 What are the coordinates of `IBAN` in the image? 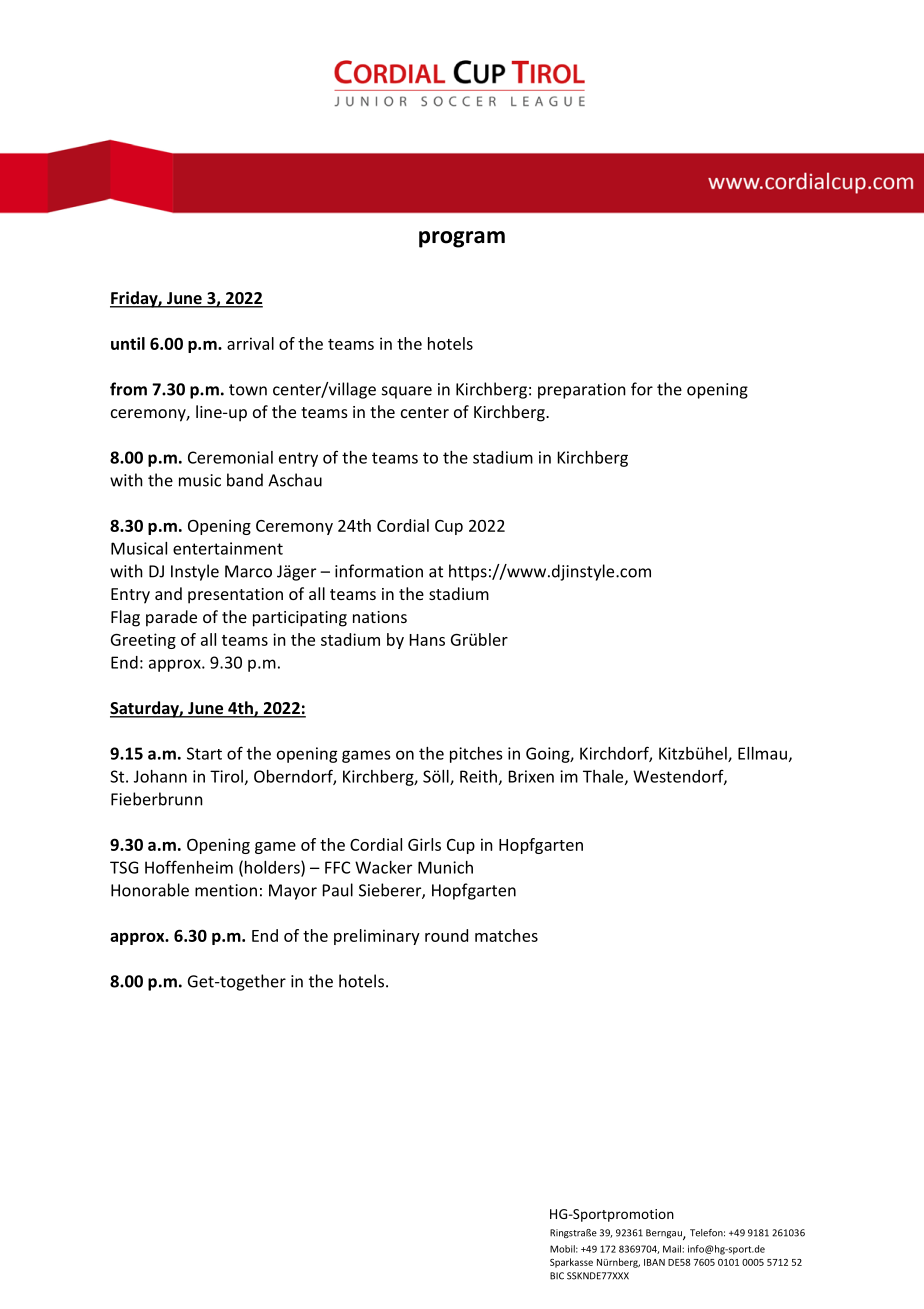 It's located at (654, 1262).
